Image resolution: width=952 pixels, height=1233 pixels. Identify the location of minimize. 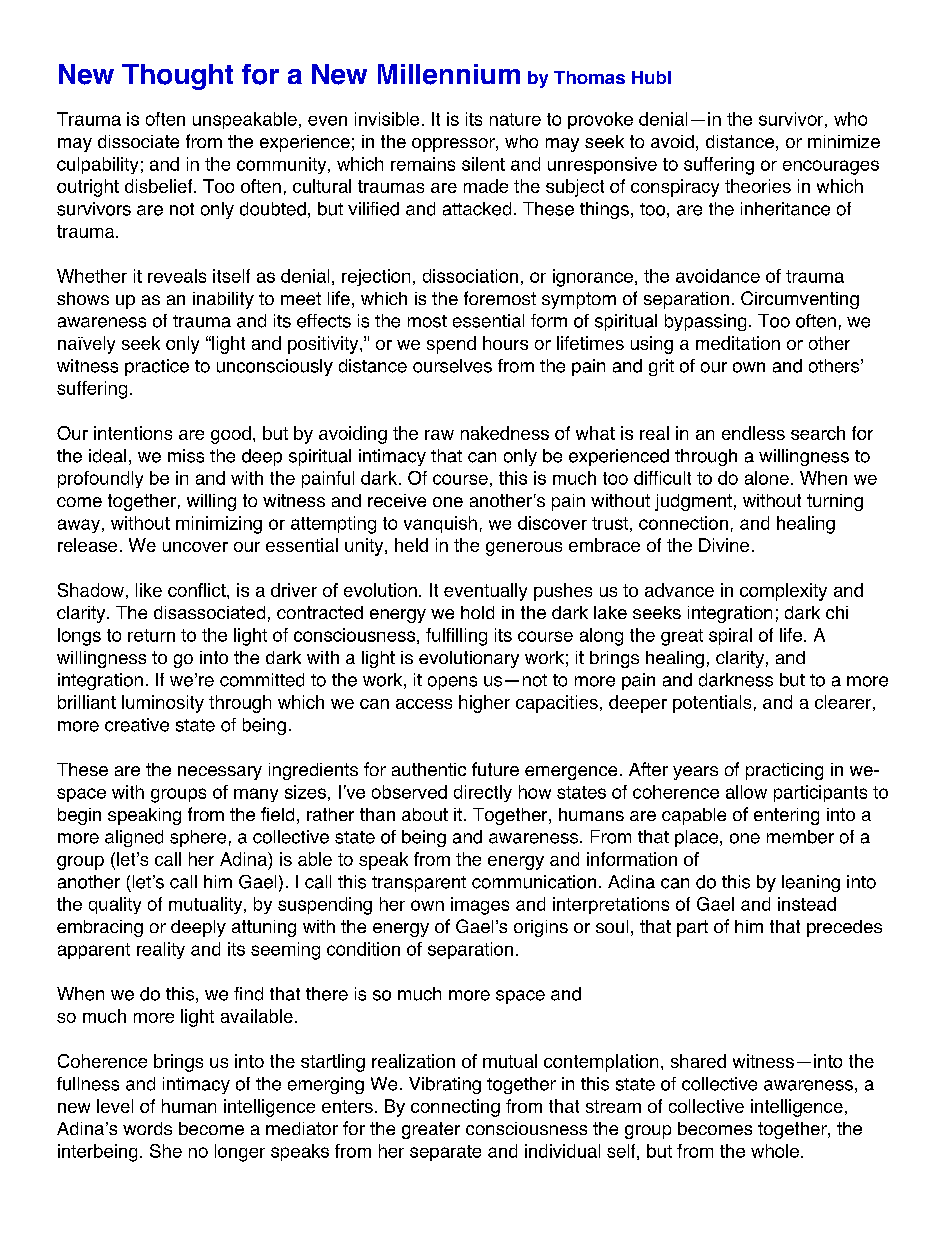
(844, 141).
